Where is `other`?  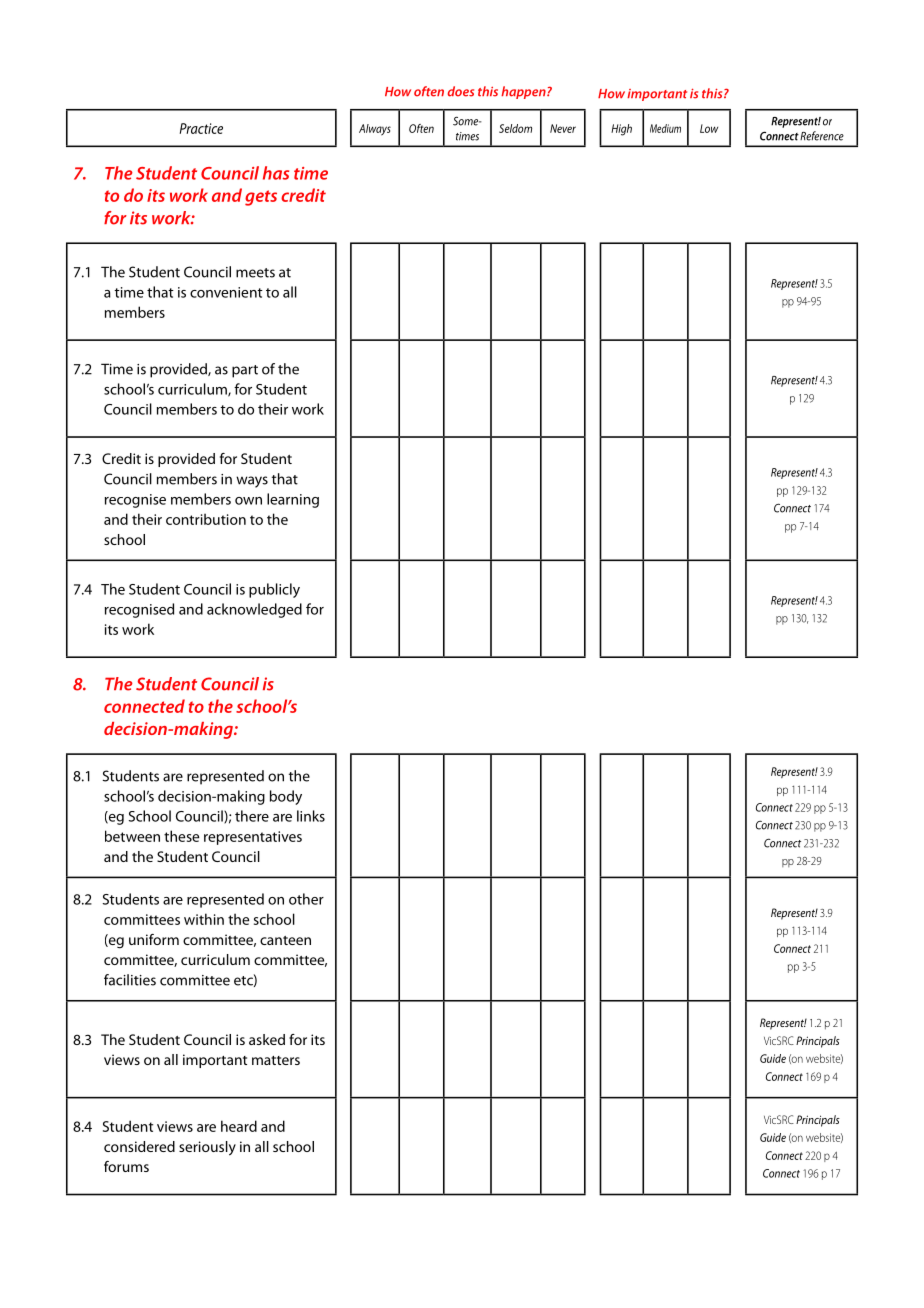
other is located at coordinates (306, 899).
